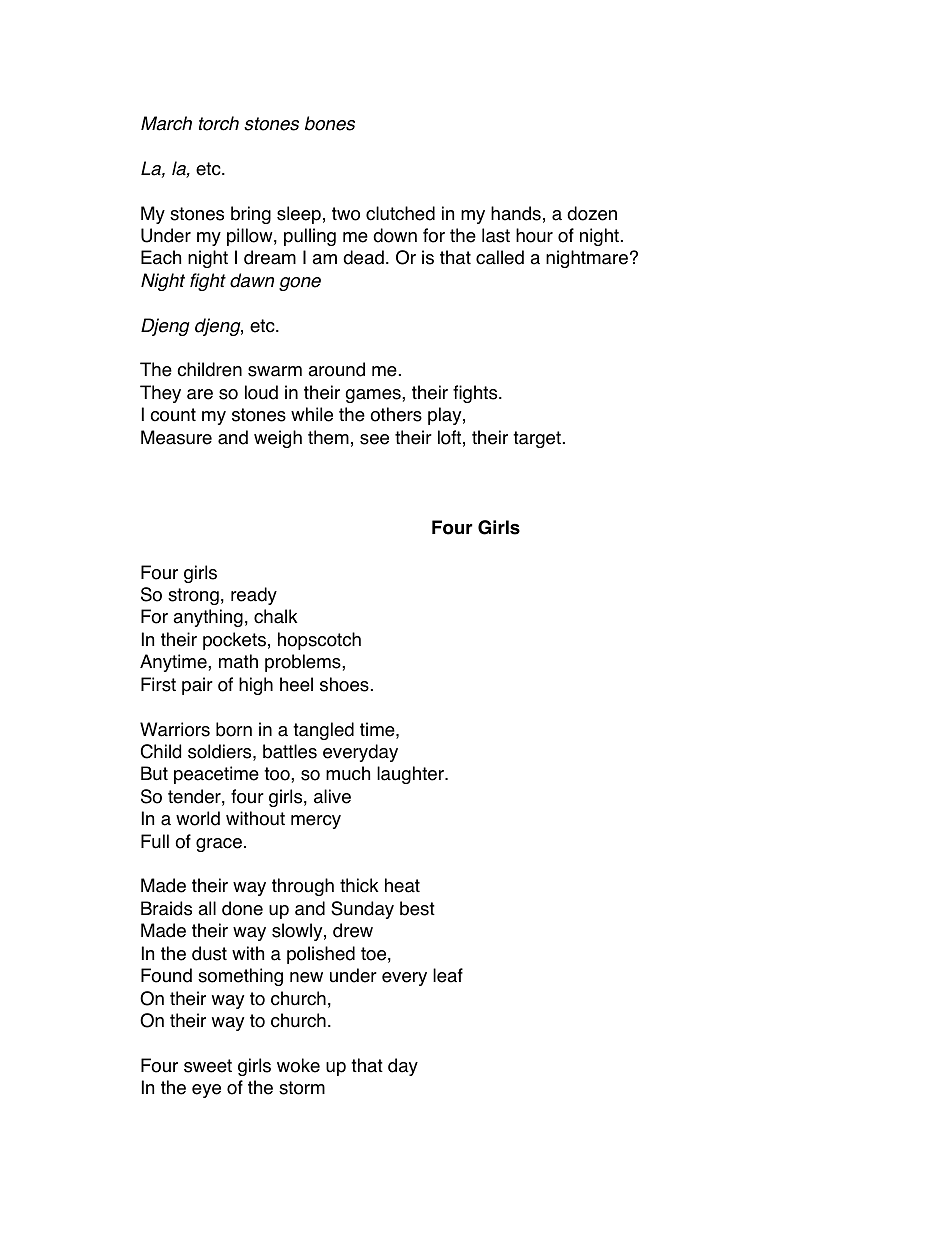 This page has height=1233, width=952. What do you see at coordinates (208, 1066) in the page?
I see `sweet` at bounding box center [208, 1066].
